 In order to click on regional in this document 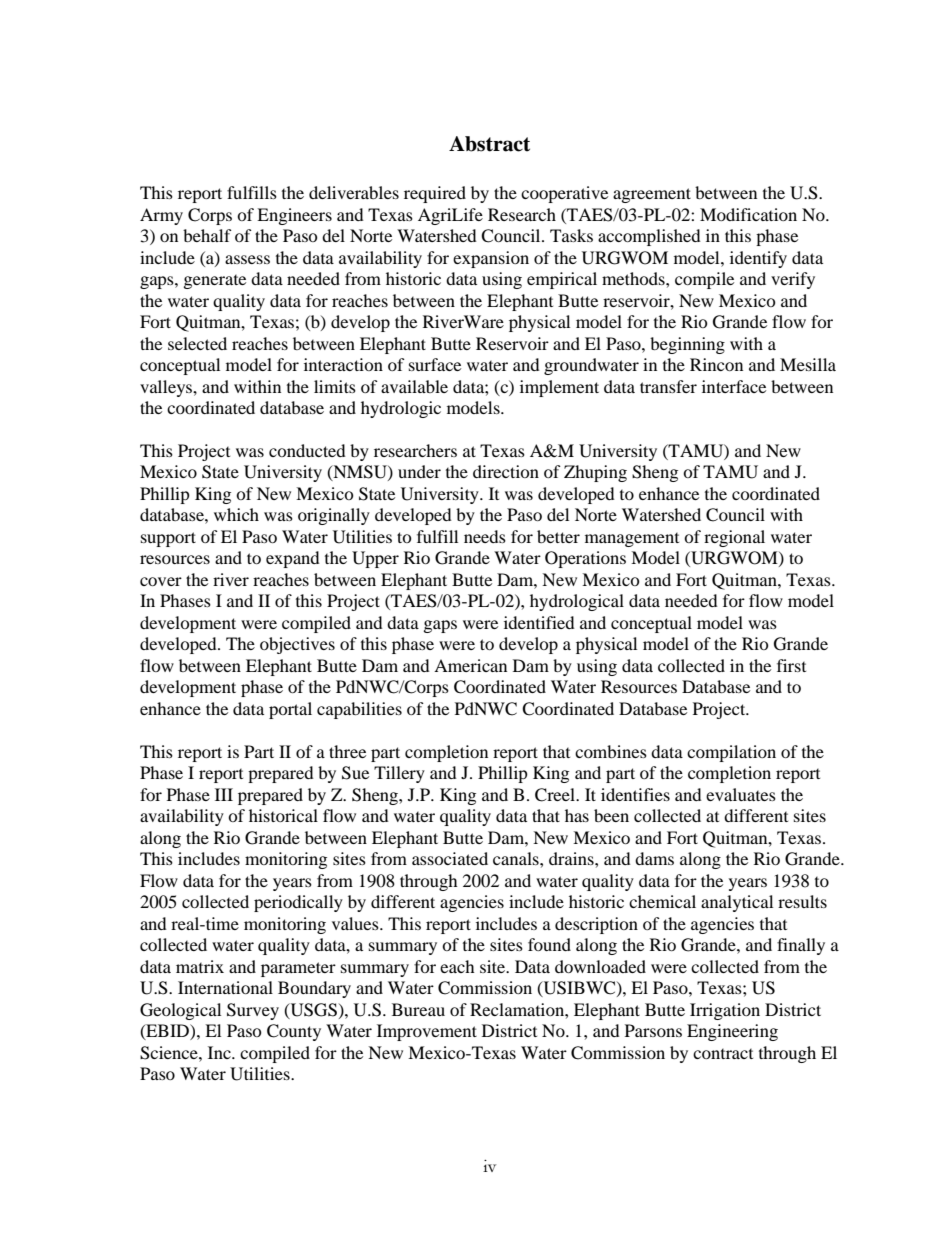, I will do `click(734, 538)`.
